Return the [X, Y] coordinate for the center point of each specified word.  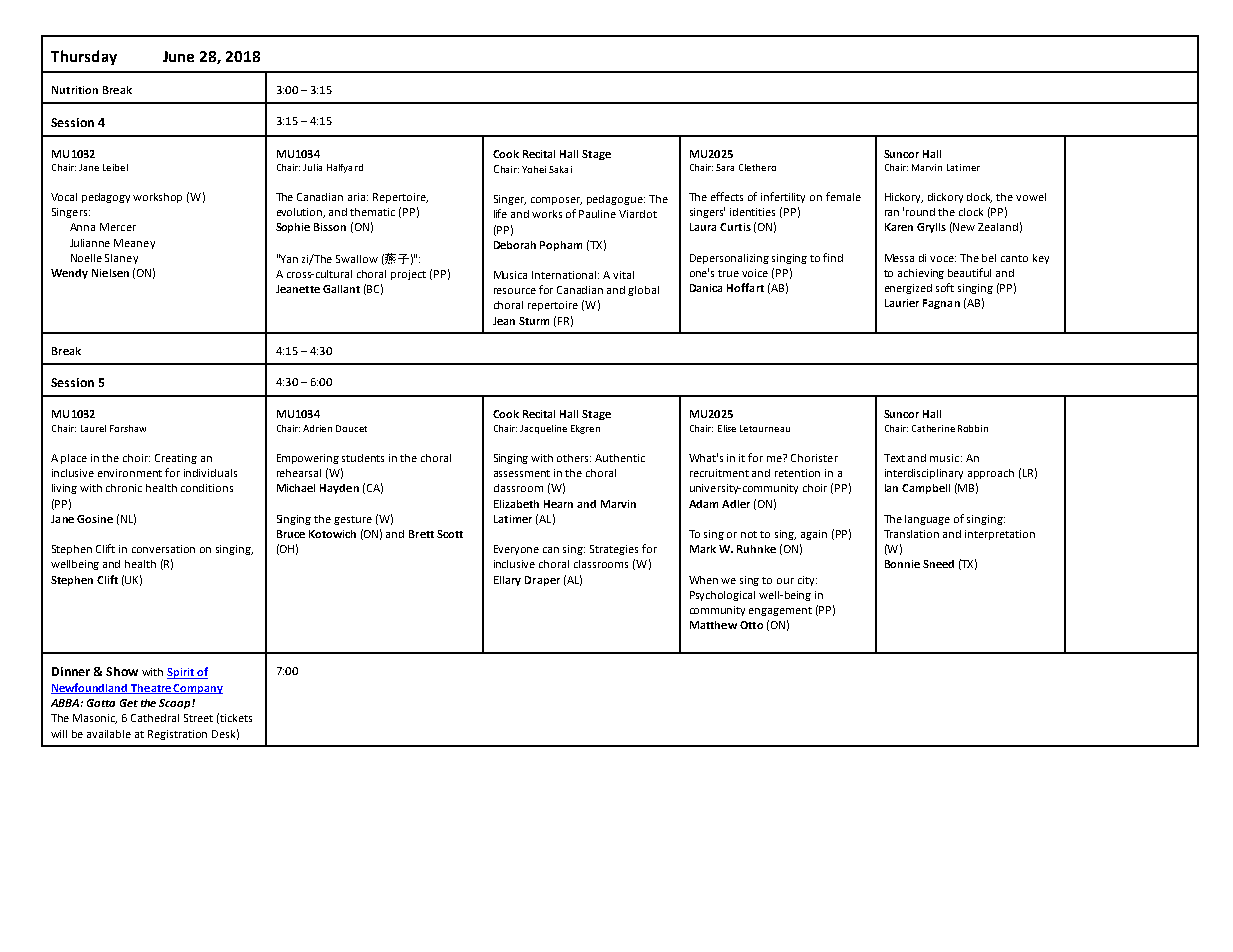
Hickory [904, 198]
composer [556, 201]
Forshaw [128, 428]
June [178, 56]
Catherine [933, 428]
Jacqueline [543, 429]
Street [198, 718]
